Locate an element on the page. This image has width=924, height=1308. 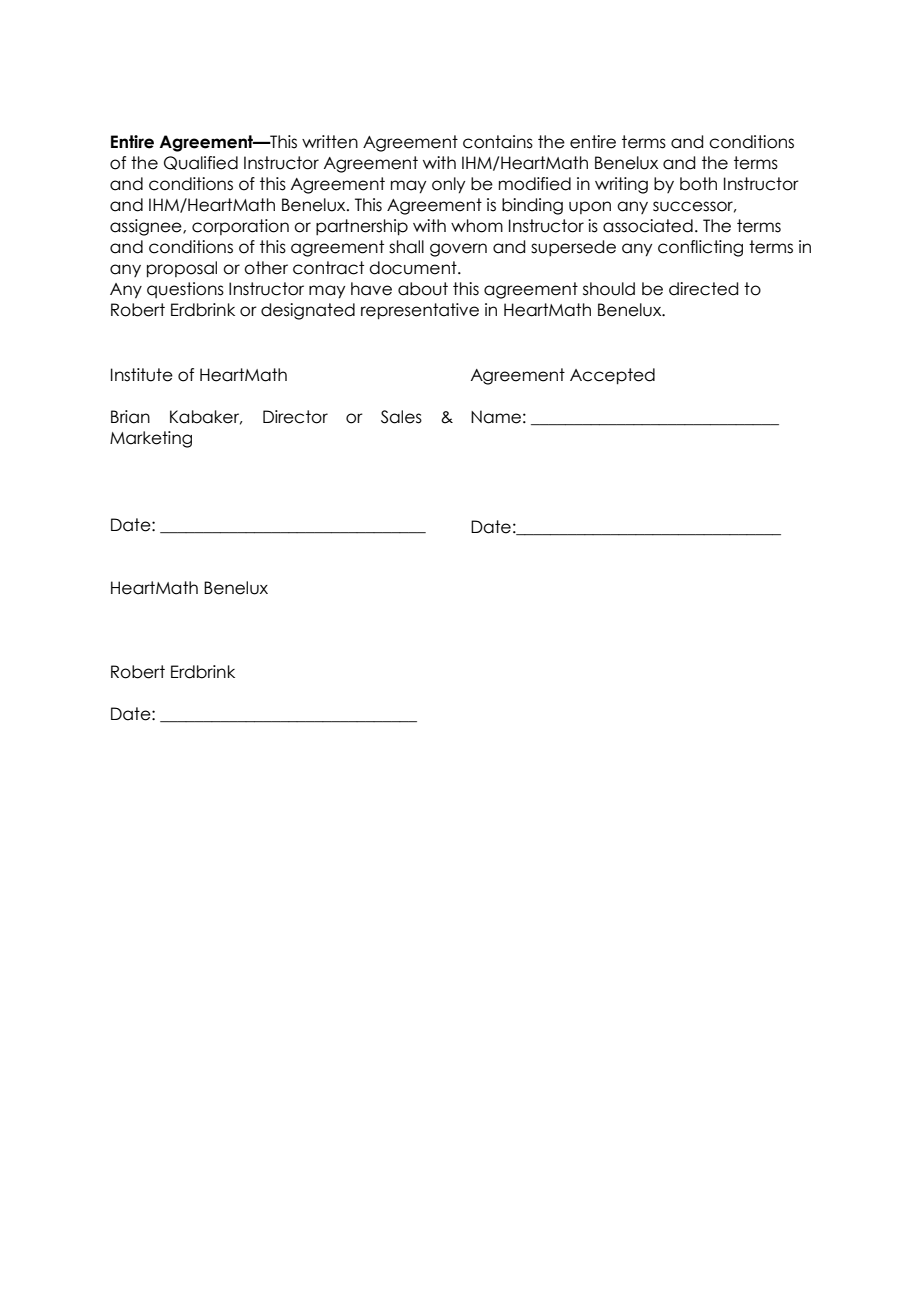
writing is located at coordinates (621, 185).
